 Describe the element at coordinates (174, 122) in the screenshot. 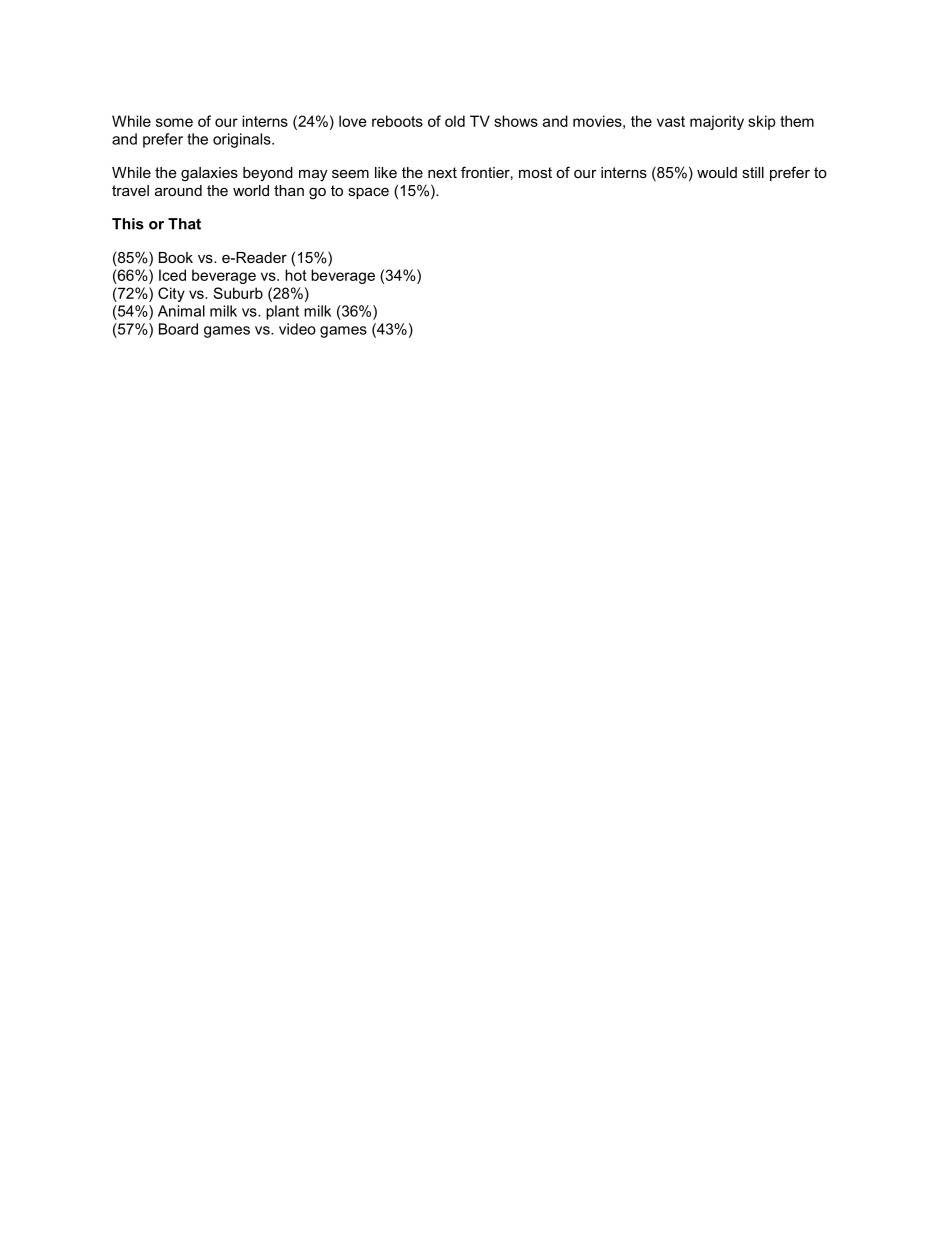

I see `some` at that location.
